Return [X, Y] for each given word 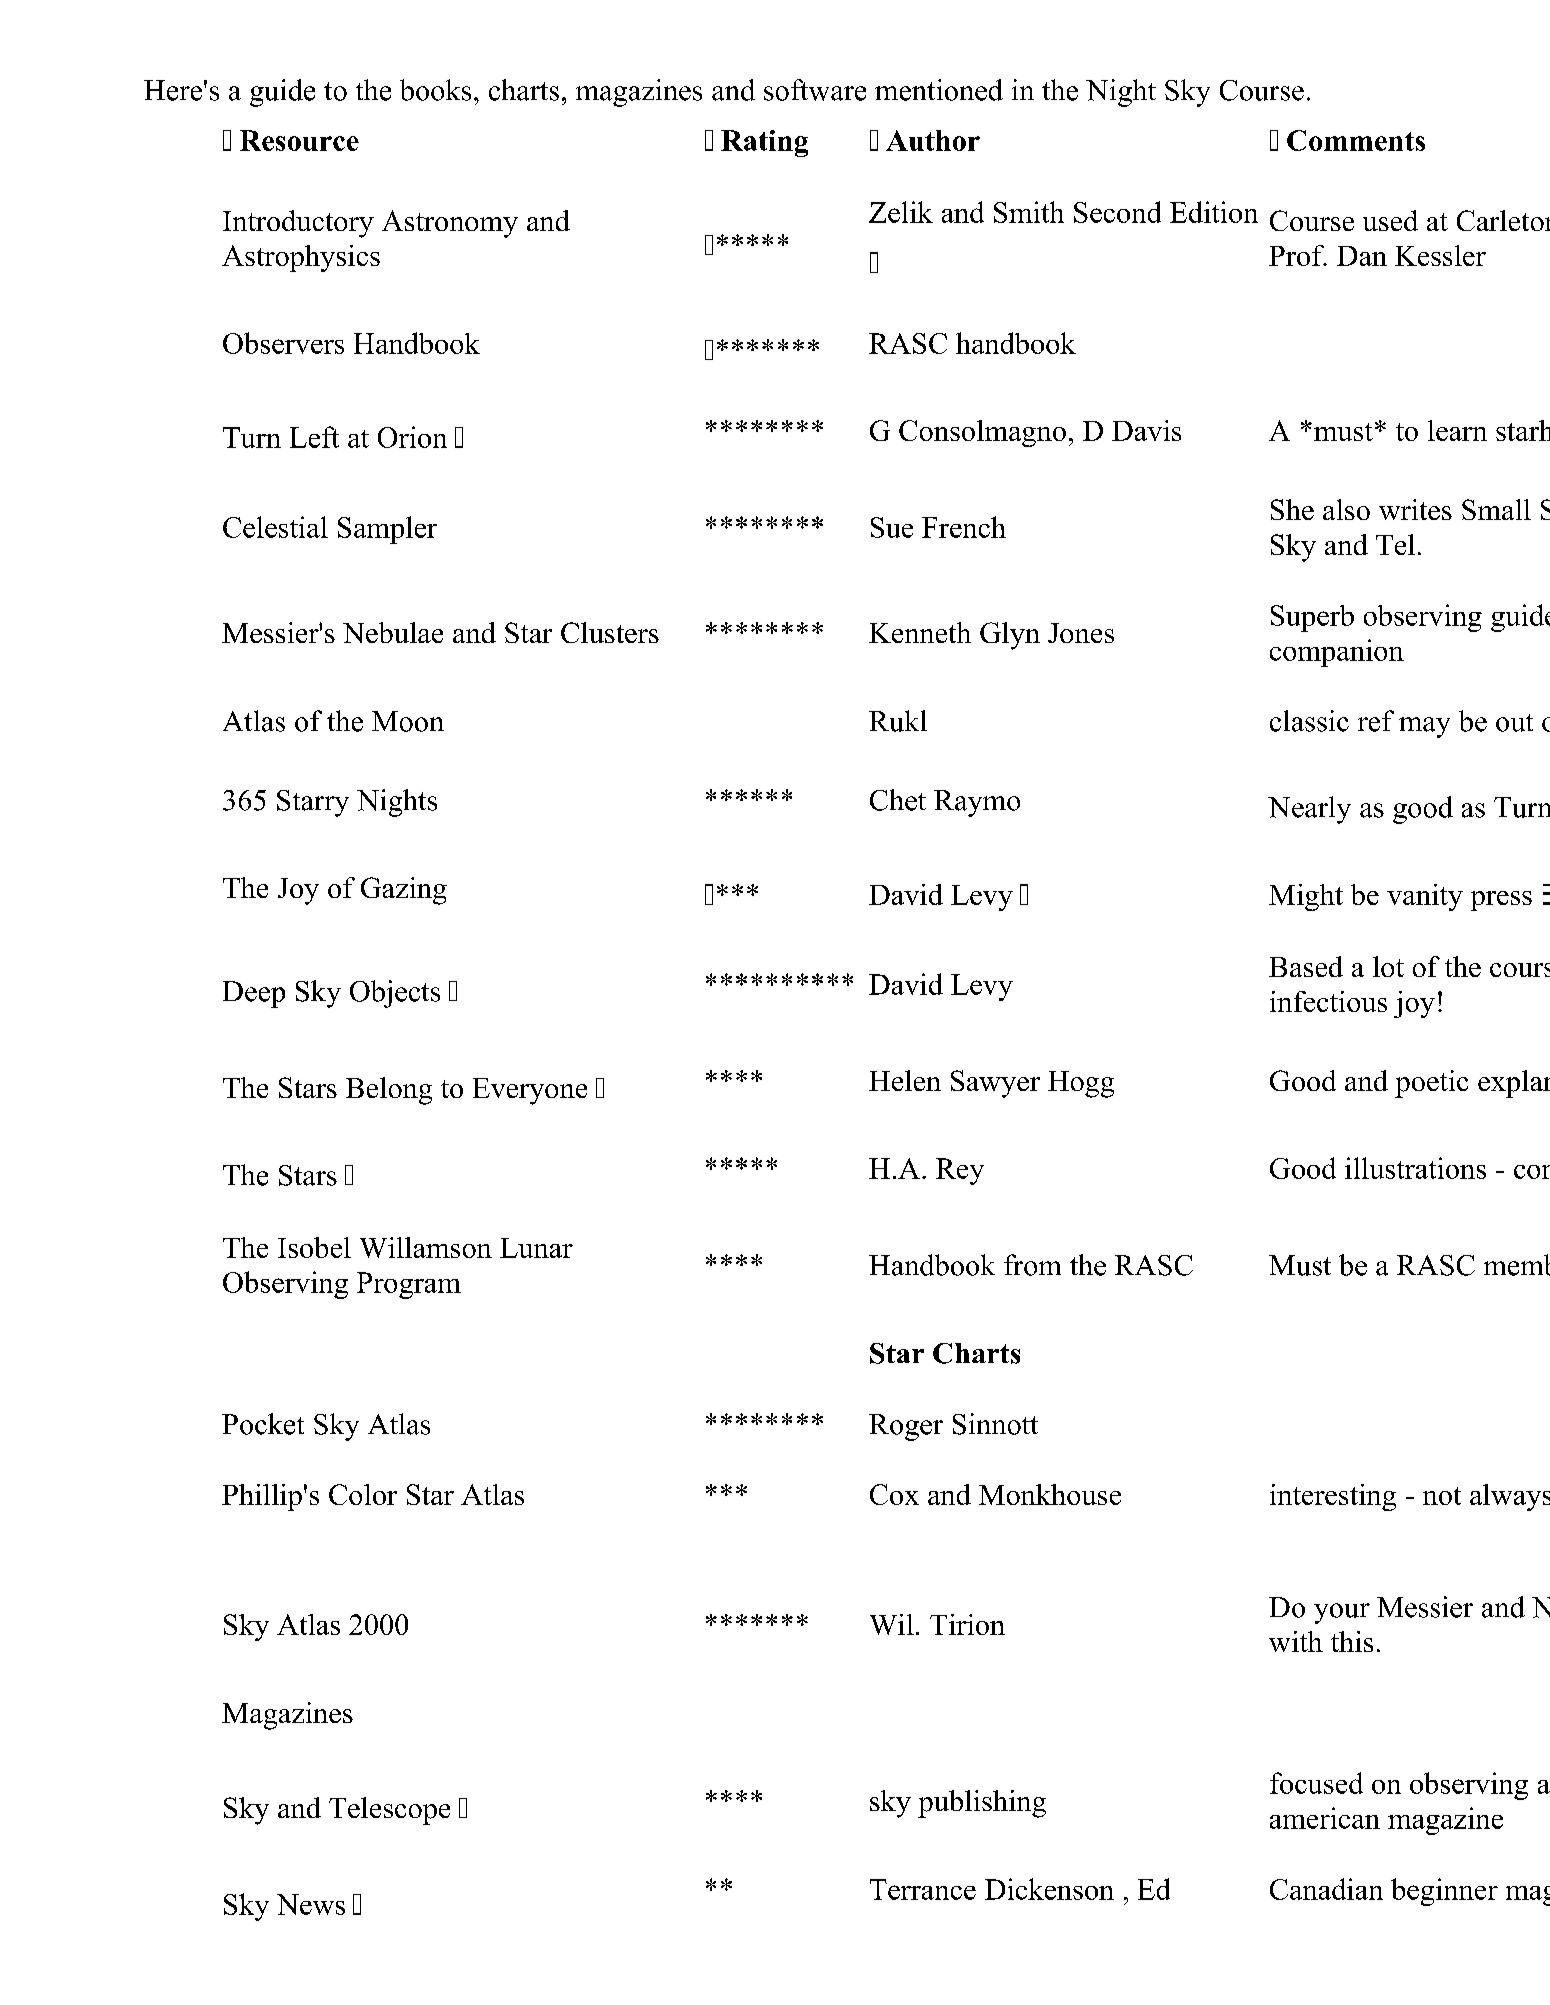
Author [933, 140]
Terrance [923, 1889]
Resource [299, 140]
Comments [1356, 140]
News [311, 1904]
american [1325, 1818]
